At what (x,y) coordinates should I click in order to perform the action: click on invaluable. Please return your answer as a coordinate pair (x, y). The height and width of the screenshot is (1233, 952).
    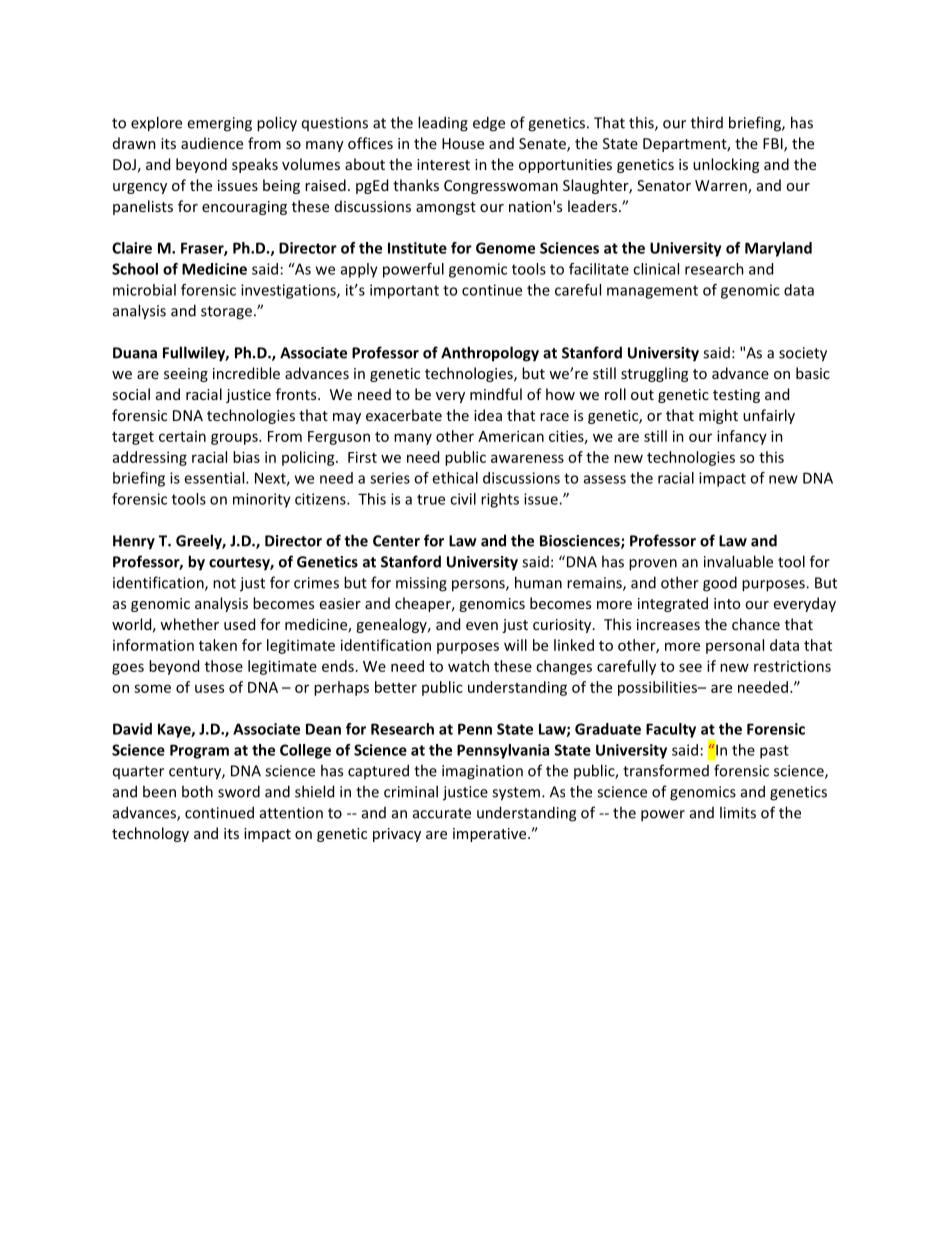
    Looking at the image, I should click on (738, 561).
